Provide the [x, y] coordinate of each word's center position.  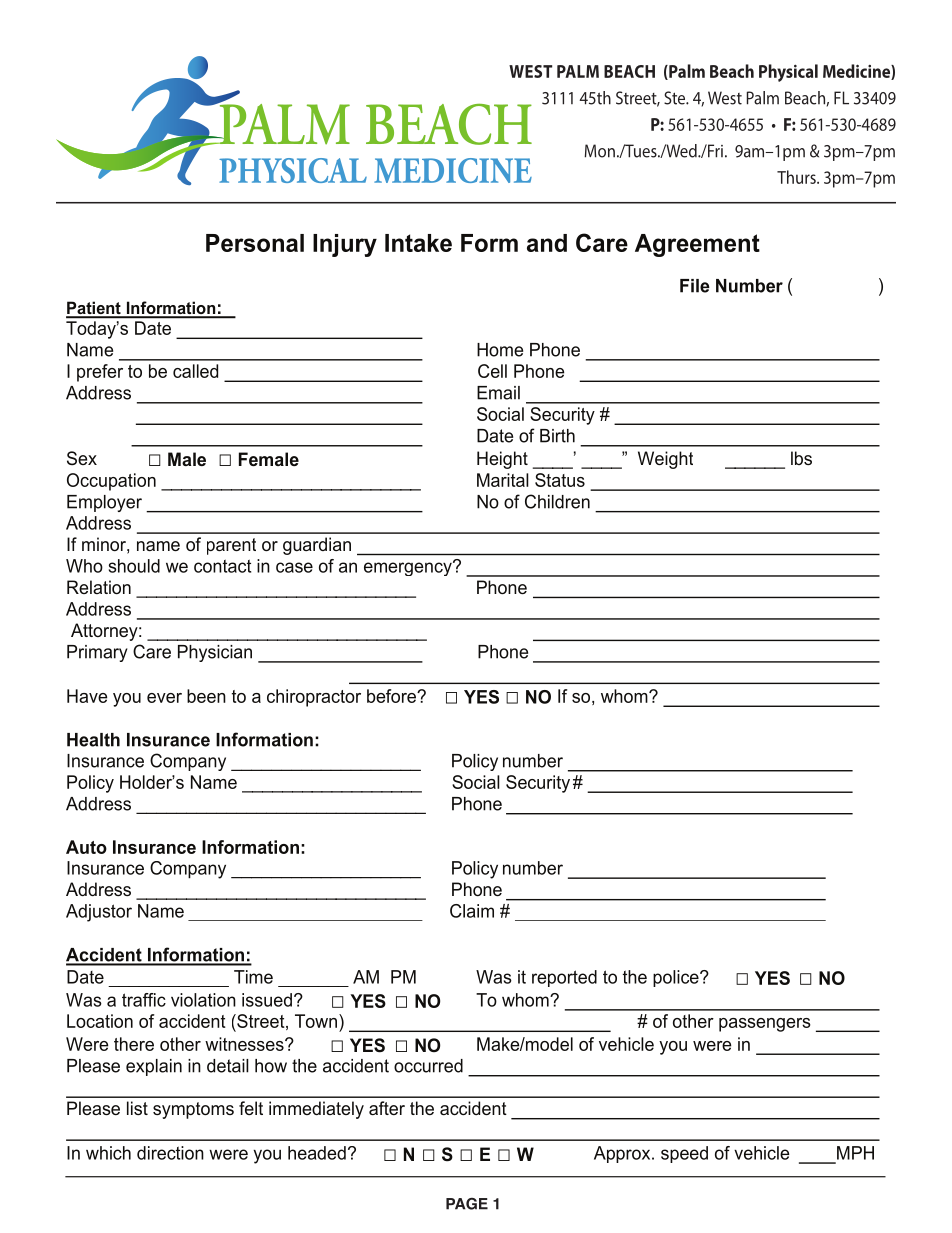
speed [684, 1154]
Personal [255, 243]
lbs [801, 458]
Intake [418, 243]
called [195, 371]
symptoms [193, 1110]
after [387, 1108]
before [392, 696]
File [695, 286]
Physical [788, 73]
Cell [492, 371]
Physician [215, 653]
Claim [472, 911]
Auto [86, 847]
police [677, 978]
